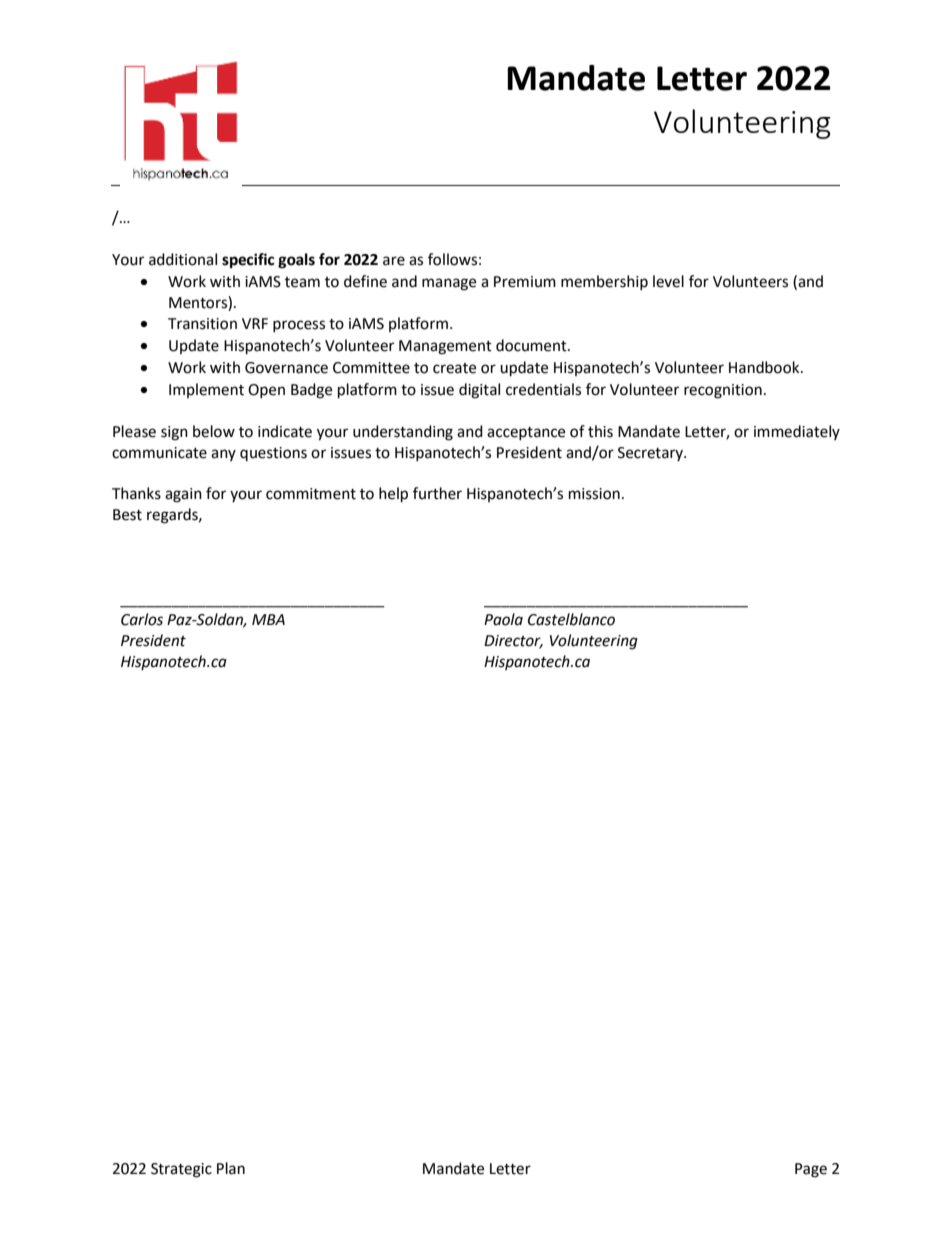 The height and width of the screenshot is (1233, 952). What do you see at coordinates (181, 1170) in the screenshot?
I see `Strategic` at bounding box center [181, 1170].
